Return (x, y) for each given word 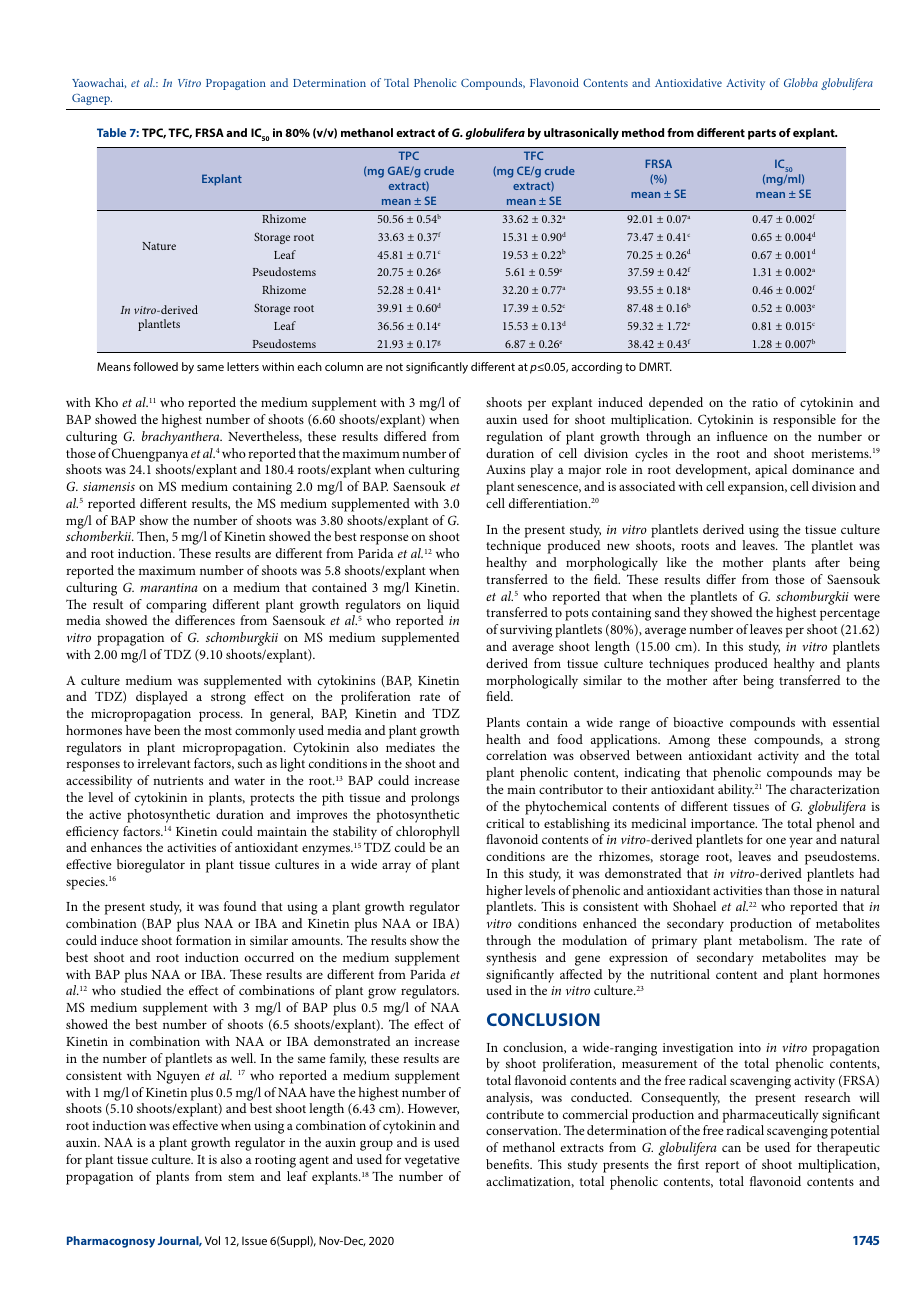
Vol (212, 1240)
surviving (526, 631)
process (220, 716)
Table (111, 132)
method (643, 132)
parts (762, 134)
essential (856, 722)
